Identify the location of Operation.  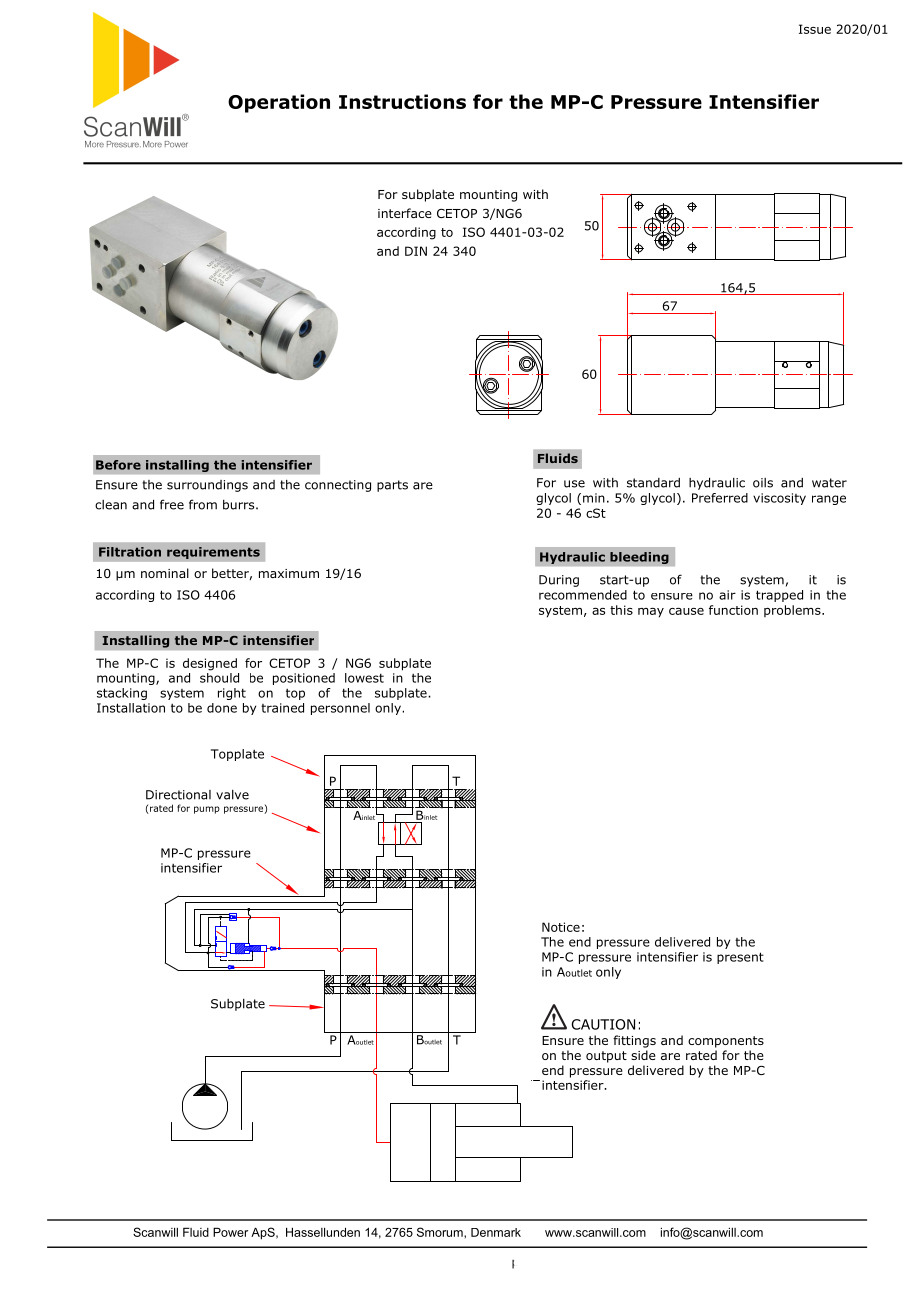
(279, 103).
